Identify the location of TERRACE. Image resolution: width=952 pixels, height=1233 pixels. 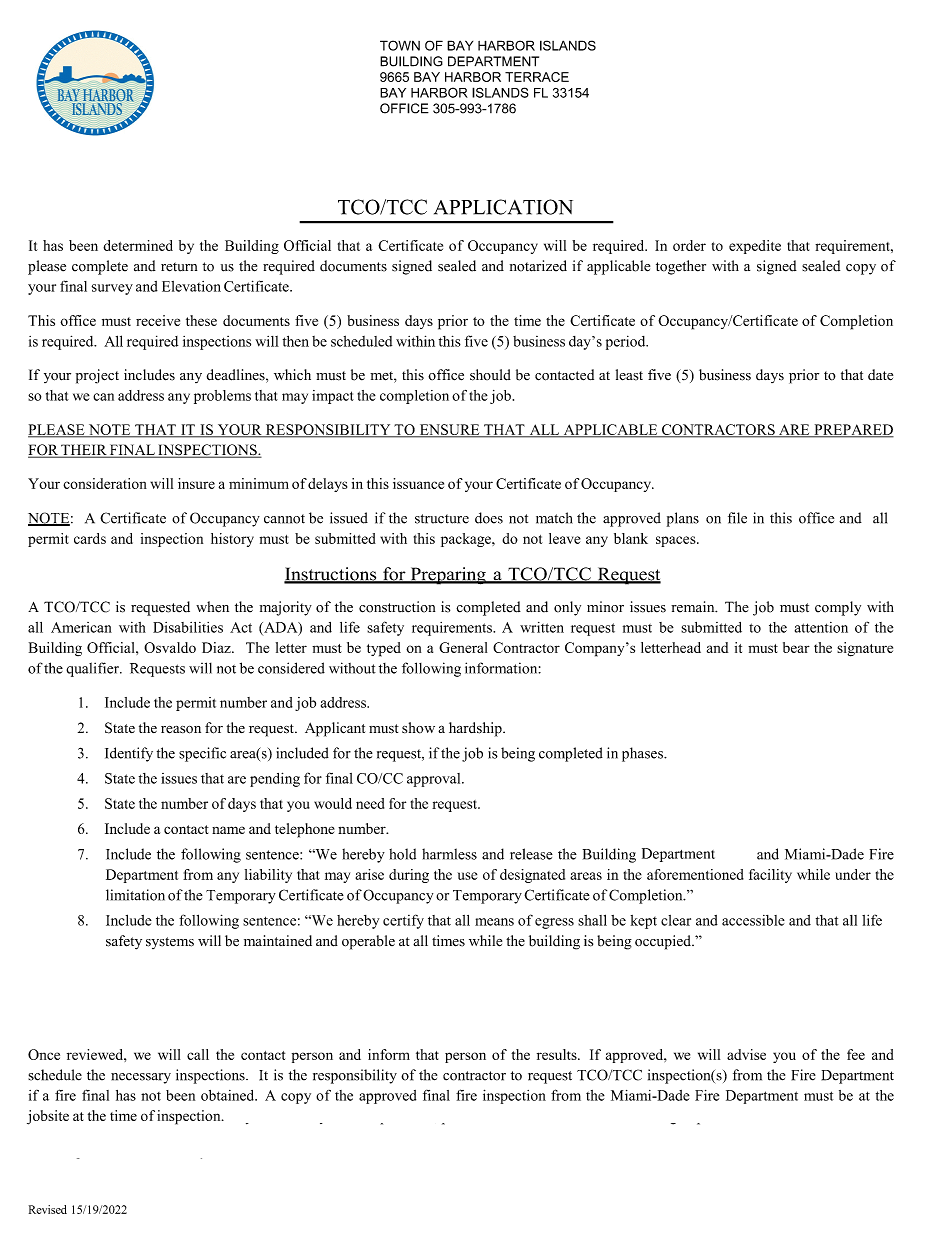
(537, 77).
